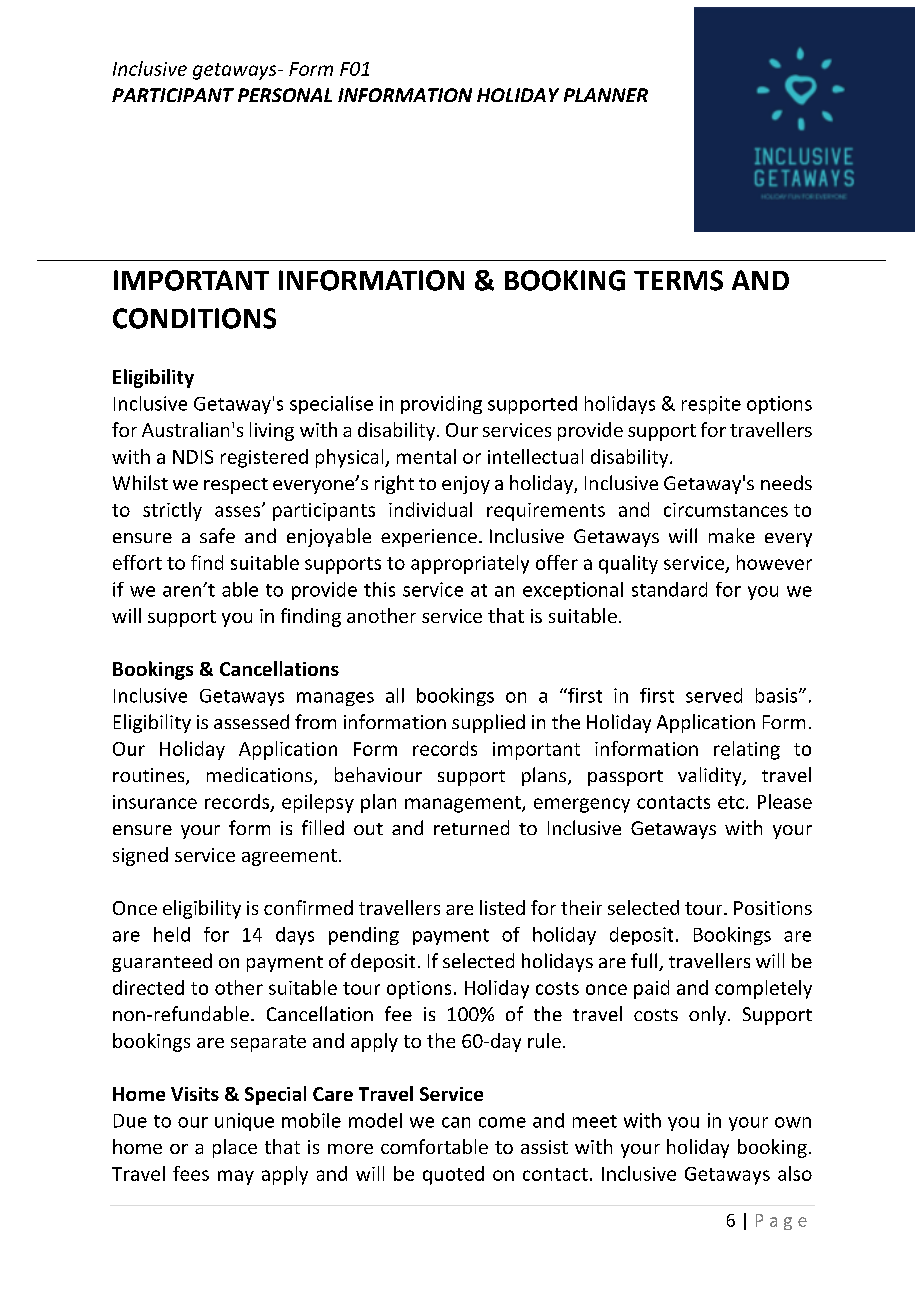 This document has height=1308, width=924. What do you see at coordinates (137, 562) in the document?
I see `effort` at bounding box center [137, 562].
